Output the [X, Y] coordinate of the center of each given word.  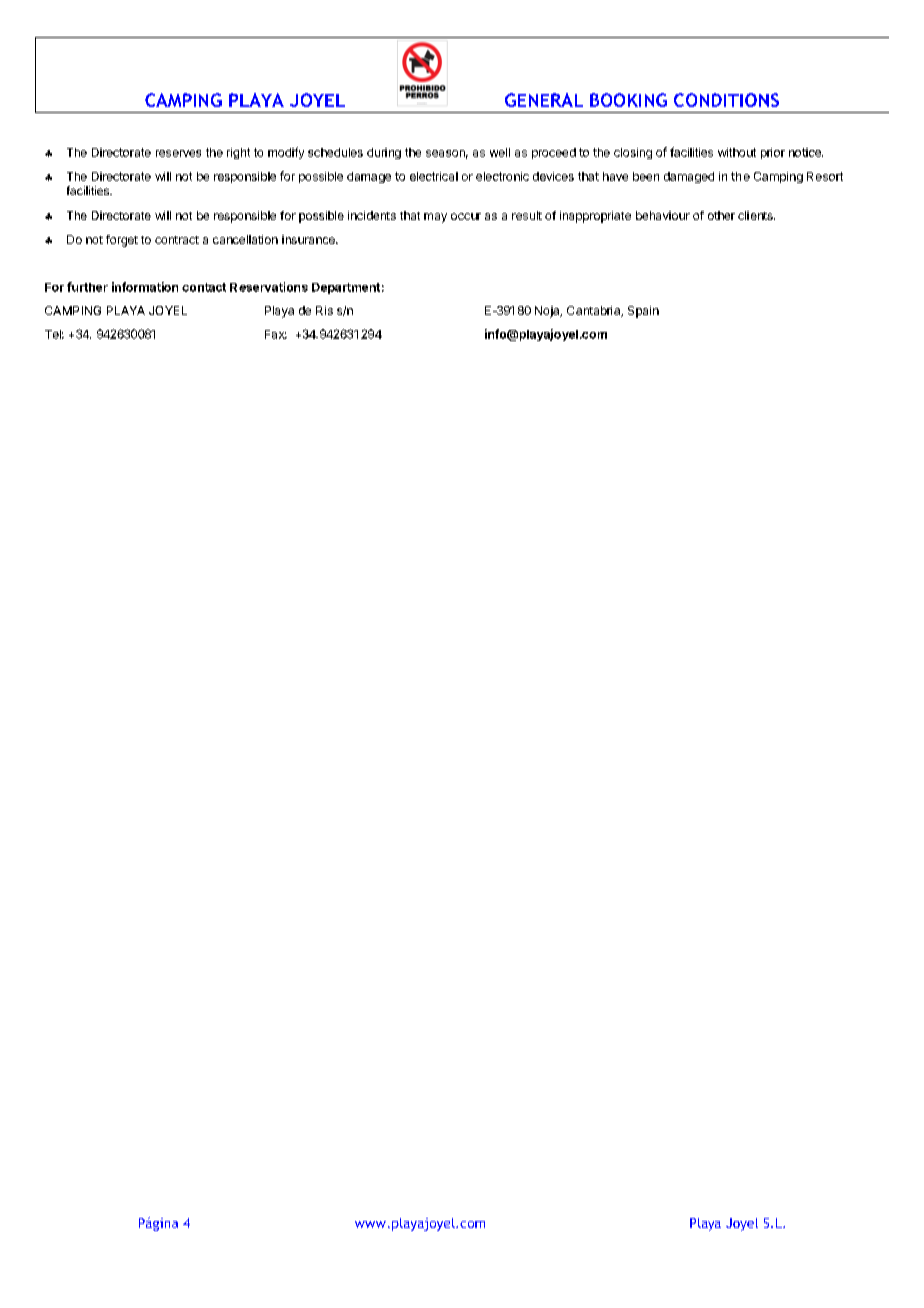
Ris [324, 310]
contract [177, 240]
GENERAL [544, 100]
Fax [276, 334]
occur [466, 216]
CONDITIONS [726, 100]
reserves [178, 153]
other [721, 215]
